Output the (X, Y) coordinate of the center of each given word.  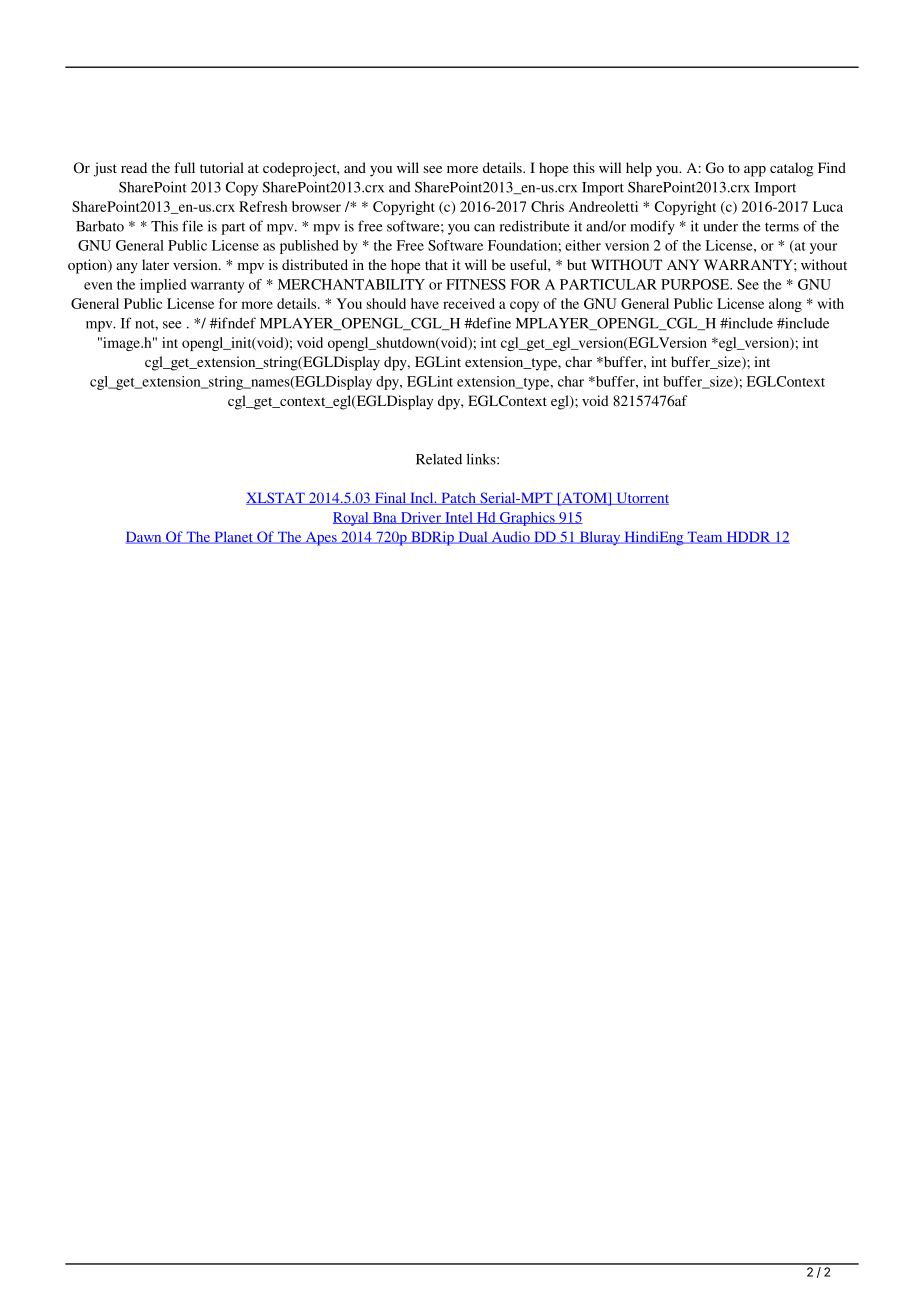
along (785, 305)
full (184, 167)
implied (163, 286)
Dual (473, 537)
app (755, 171)
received (469, 303)
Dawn (145, 538)
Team (705, 538)
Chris (547, 206)
